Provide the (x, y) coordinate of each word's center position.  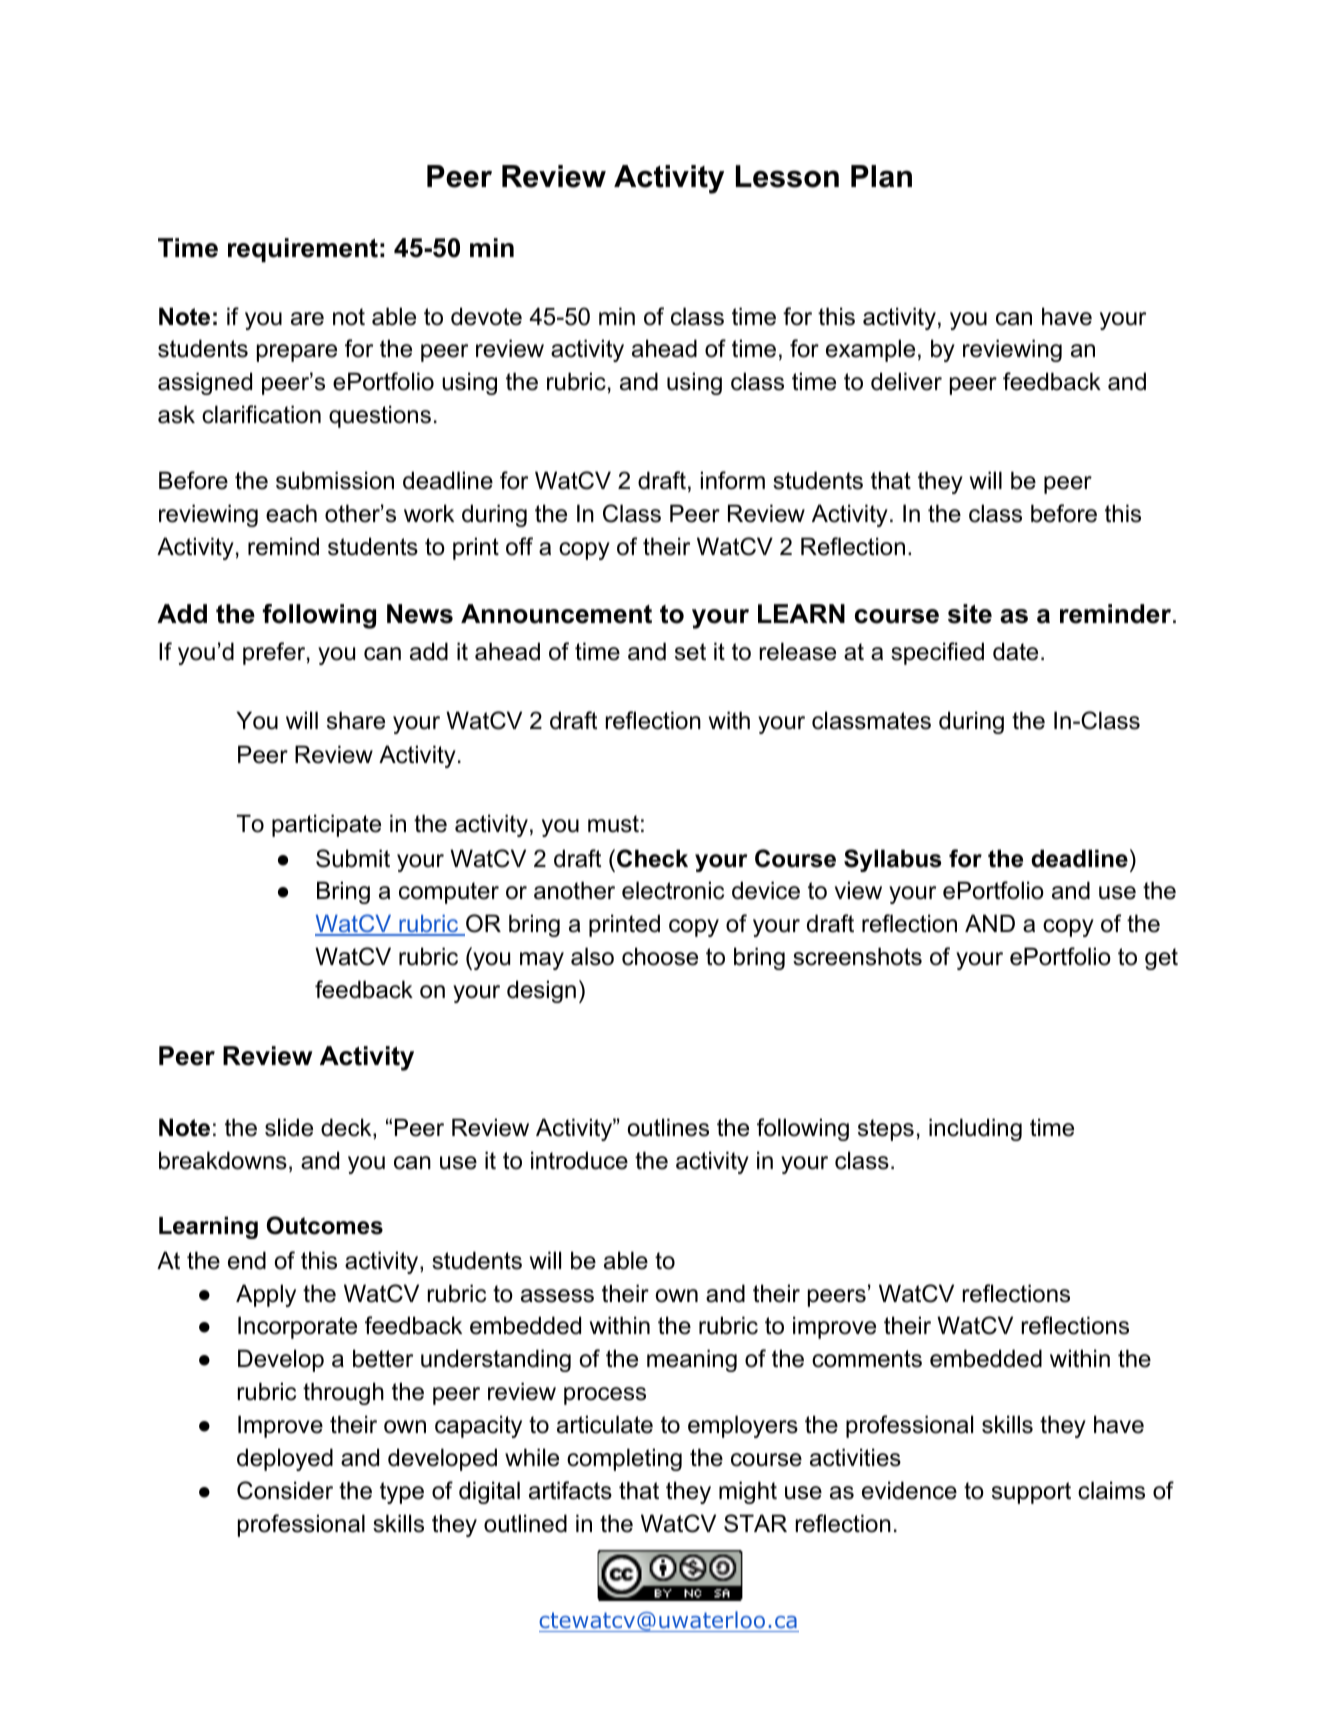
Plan (881, 176)
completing (624, 1459)
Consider (285, 1490)
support (1031, 1493)
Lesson (787, 176)
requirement (303, 250)
